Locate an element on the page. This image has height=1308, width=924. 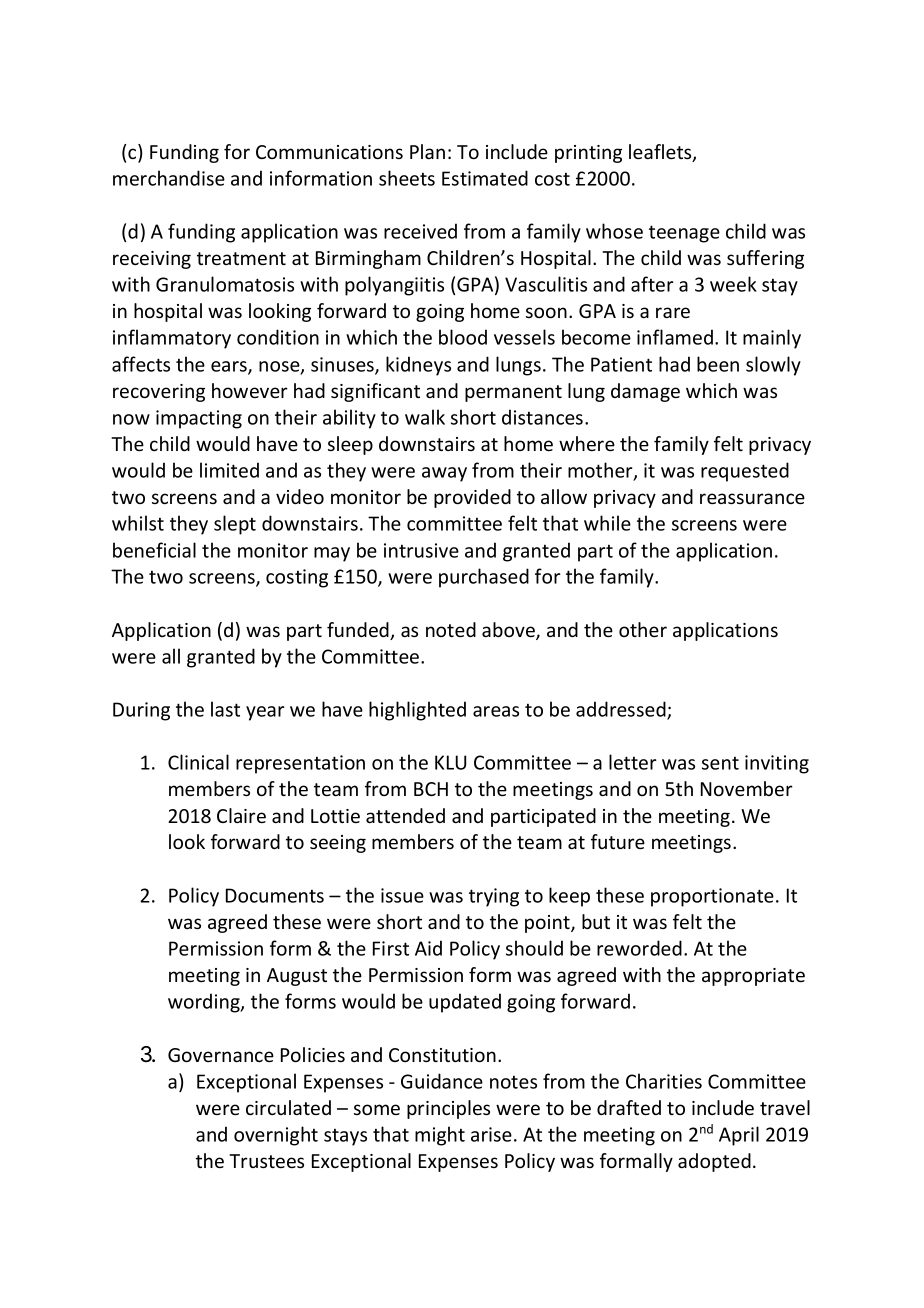
might is located at coordinates (440, 1136).
